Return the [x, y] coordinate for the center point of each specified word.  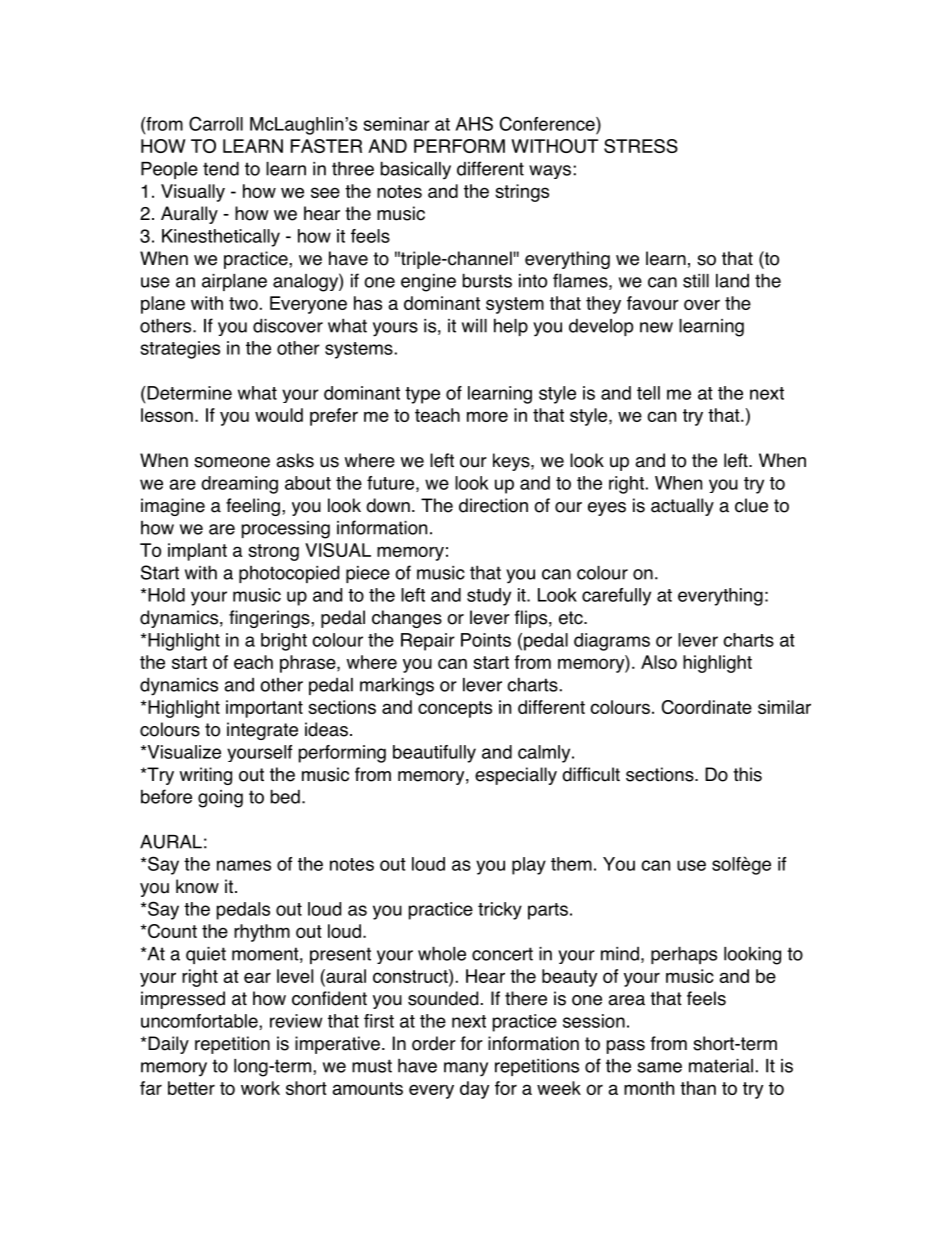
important [264, 709]
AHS [474, 123]
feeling [253, 507]
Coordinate [707, 707]
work [260, 1088]
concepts [455, 709]
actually [682, 507]
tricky [500, 911]
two [243, 303]
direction [493, 505]
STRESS [641, 146]
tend [221, 168]
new [656, 327]
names [244, 865]
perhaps [684, 955]
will [474, 326]
